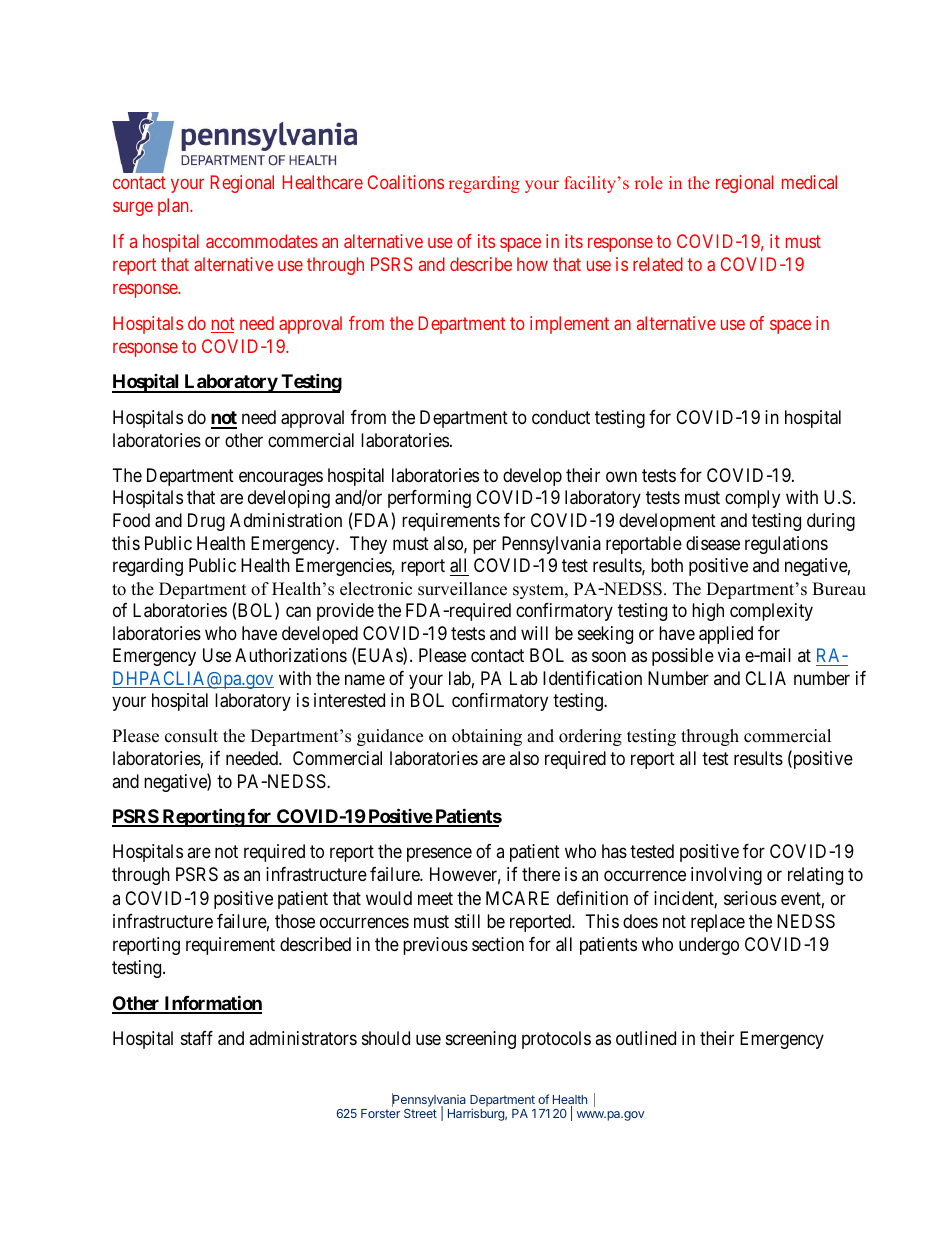  I want to click on plan, so click(174, 207).
